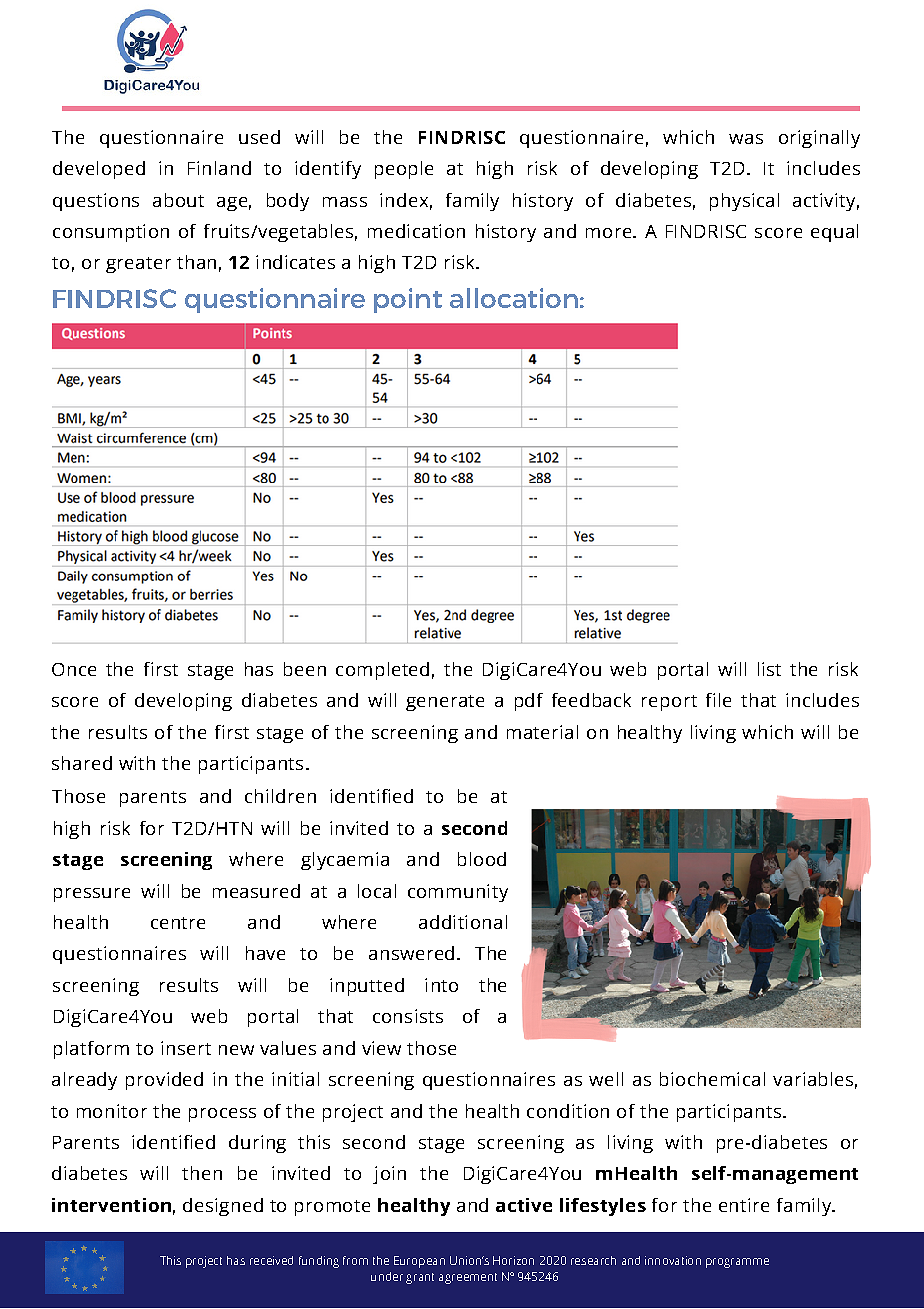 The height and width of the image is (1309, 924). I want to click on physical, so click(744, 202).
